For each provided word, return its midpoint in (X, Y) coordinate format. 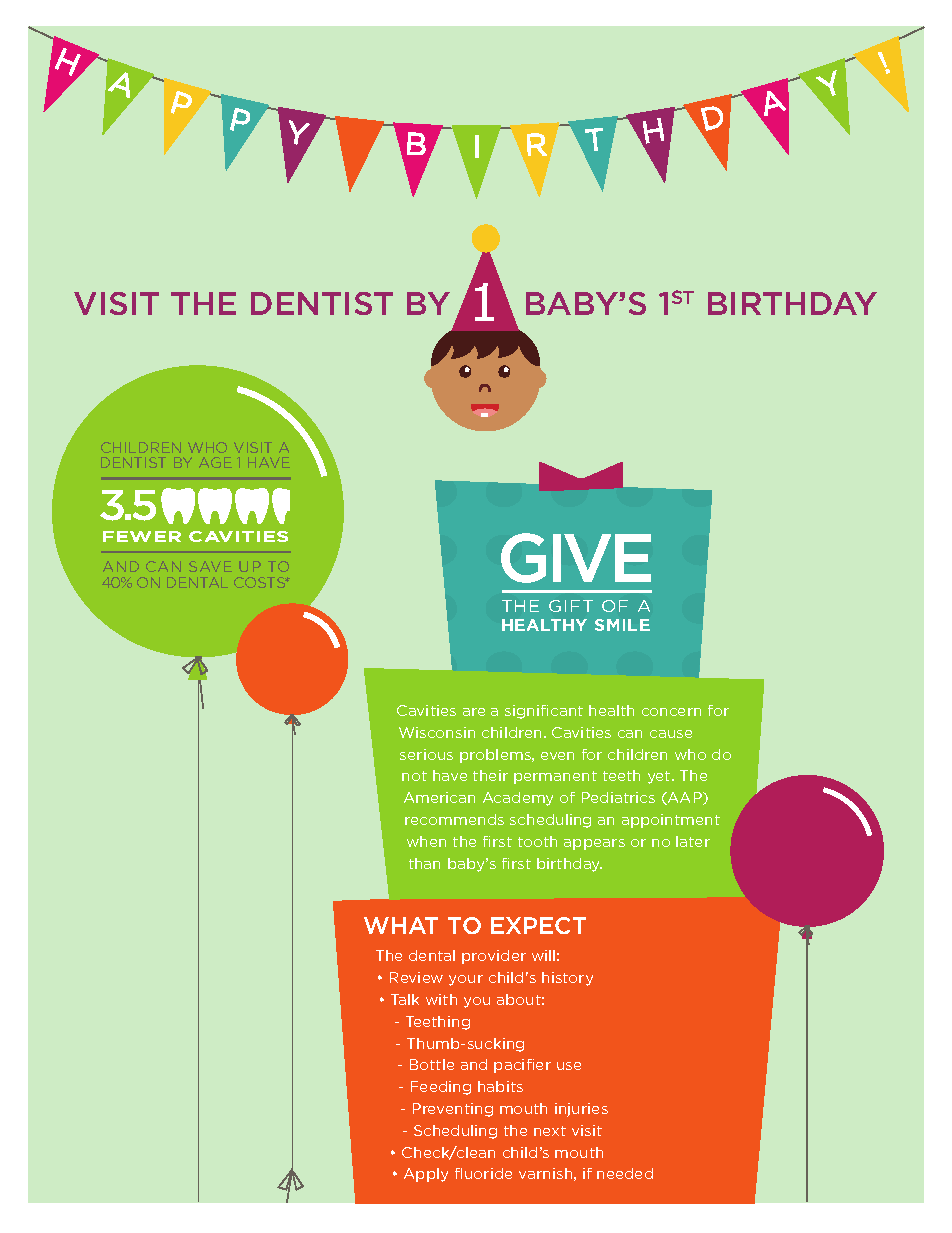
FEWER (142, 536)
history (567, 979)
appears (594, 844)
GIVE (576, 558)
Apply (426, 1175)
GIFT (571, 606)
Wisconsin (437, 732)
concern (671, 712)
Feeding (441, 1088)
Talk (405, 999)
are (474, 712)
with (441, 999)
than (424, 863)
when (426, 841)
